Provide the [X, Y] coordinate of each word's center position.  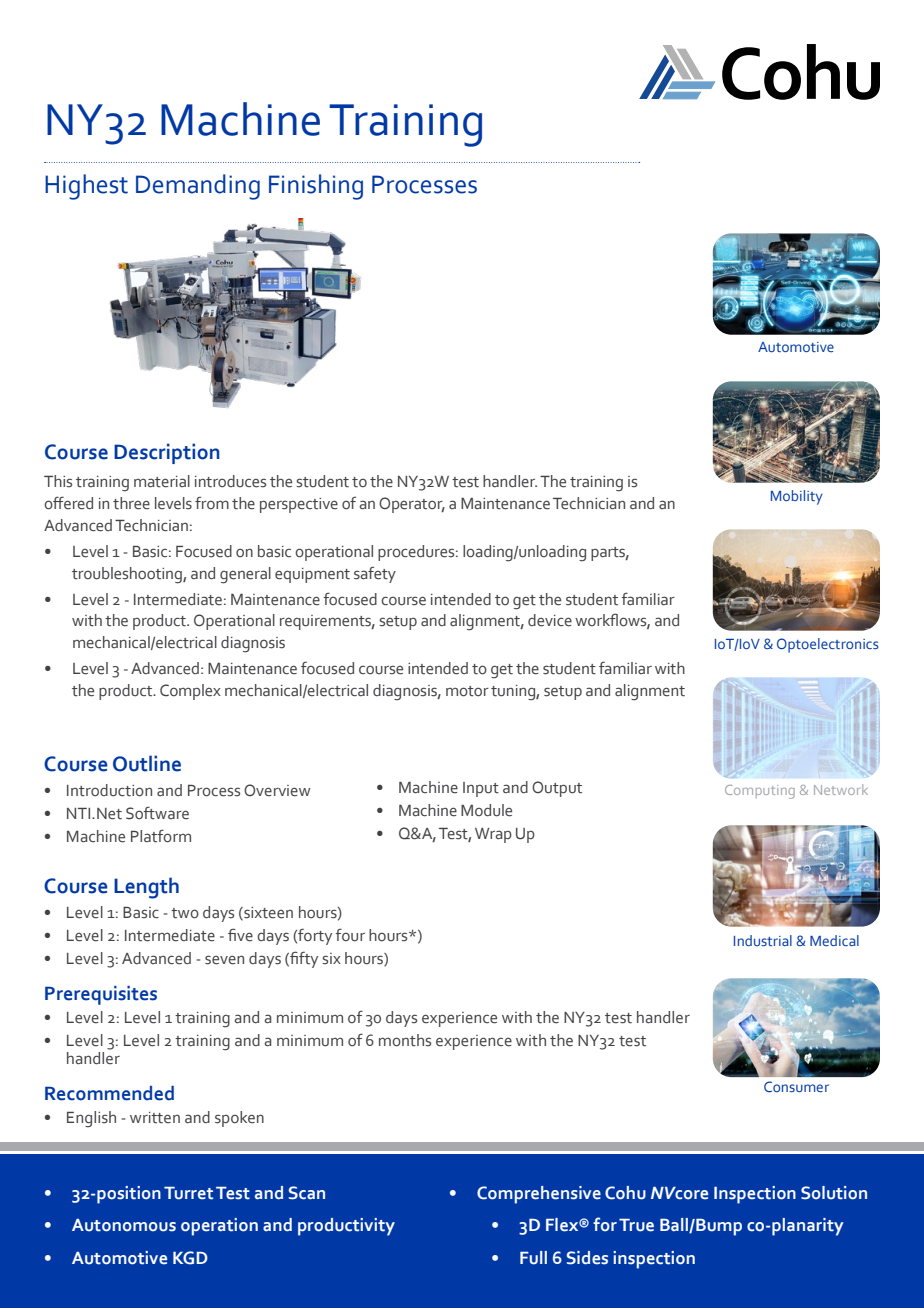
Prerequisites [101, 995]
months [405, 1040]
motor [467, 691]
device [550, 620]
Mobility [797, 497]
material [162, 481]
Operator [412, 505]
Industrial [763, 940]
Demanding [198, 187]
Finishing [316, 187]
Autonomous [124, 1225]
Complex [190, 692]
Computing [760, 792]
